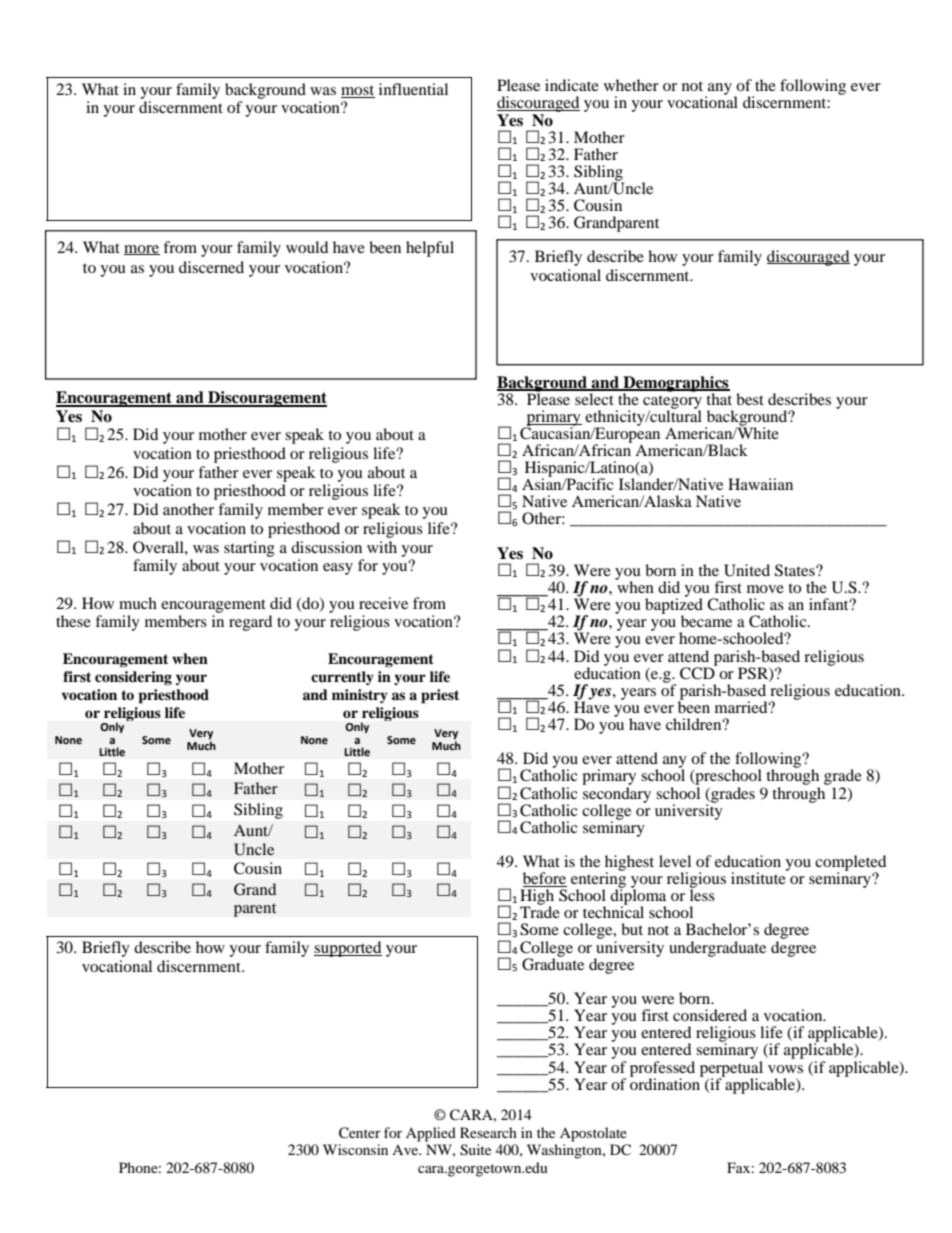 The height and width of the screenshot is (1233, 952). What do you see at coordinates (413, 89) in the screenshot?
I see `influential` at bounding box center [413, 89].
